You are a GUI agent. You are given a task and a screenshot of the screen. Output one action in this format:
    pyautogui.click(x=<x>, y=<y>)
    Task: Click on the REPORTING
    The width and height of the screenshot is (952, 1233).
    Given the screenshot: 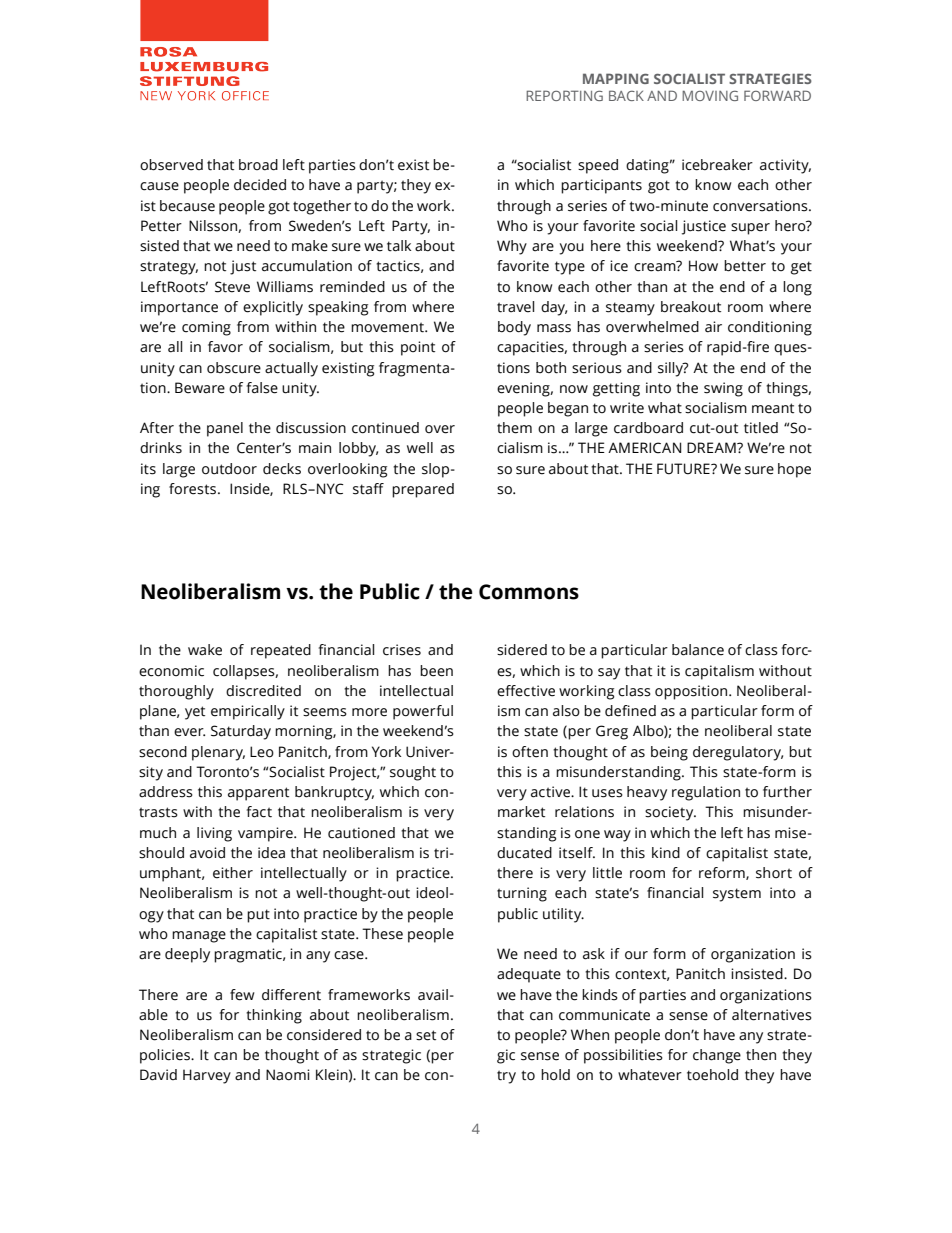 What is the action you would take?
    pyautogui.click(x=564, y=95)
